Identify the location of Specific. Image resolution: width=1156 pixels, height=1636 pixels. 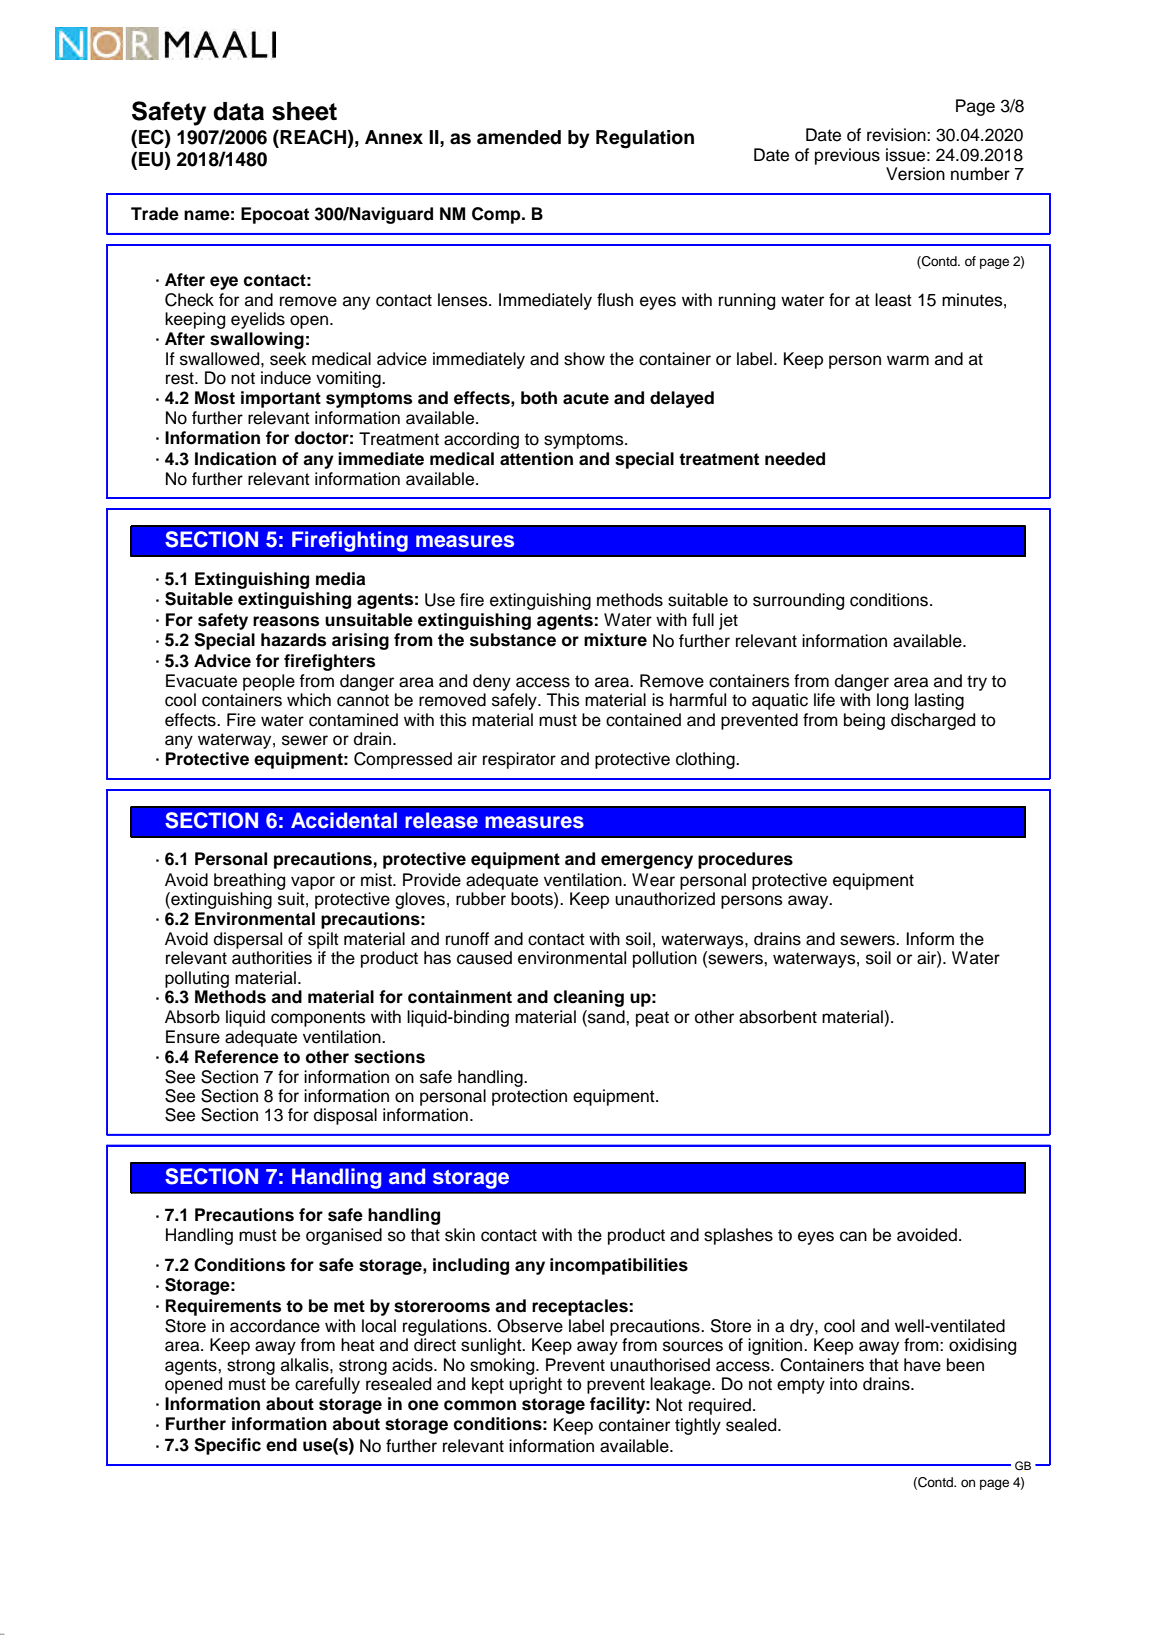
(227, 1446).
